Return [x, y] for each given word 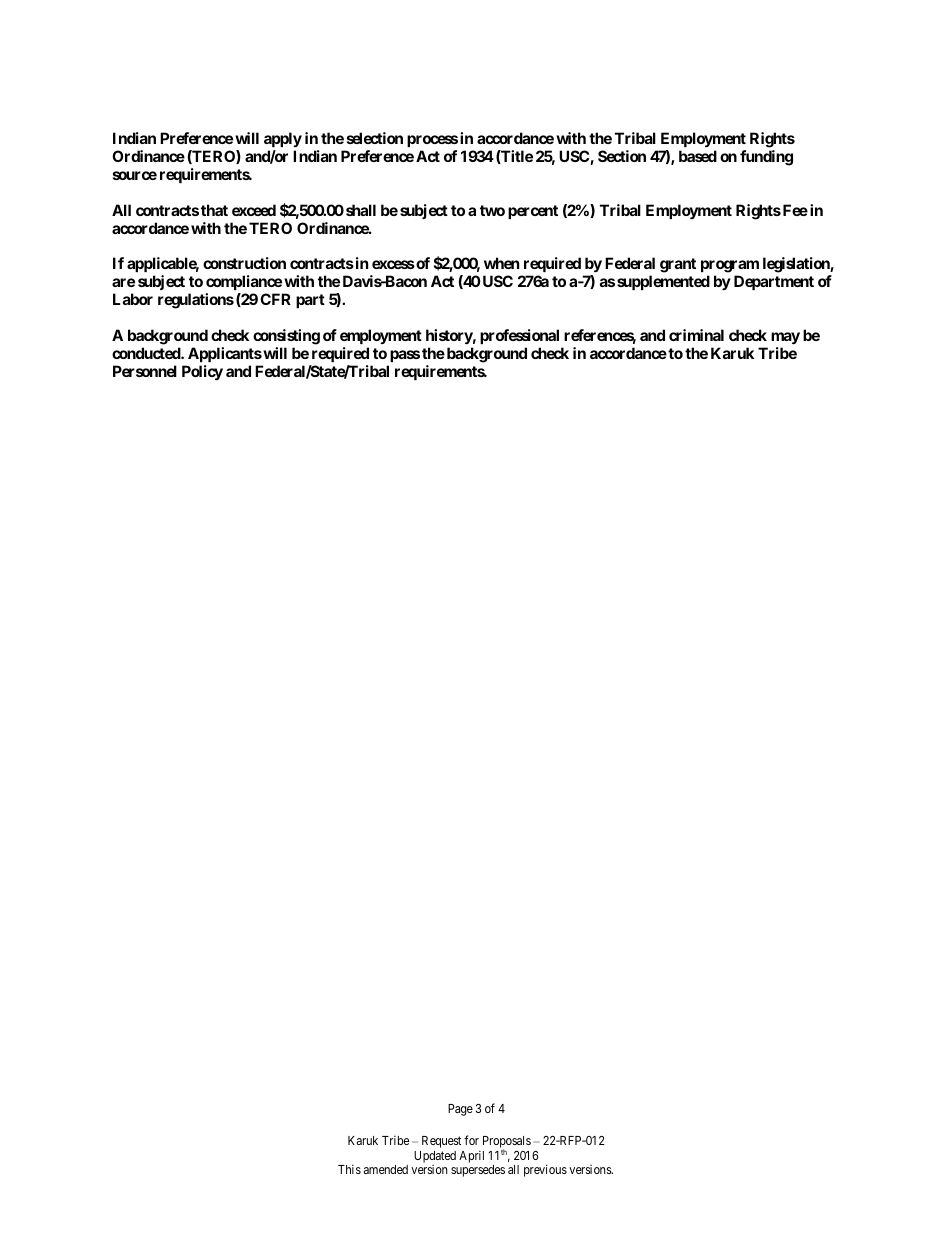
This [349, 1169]
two [492, 210]
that [214, 210]
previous [545, 1170]
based [698, 156]
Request [441, 1142]
